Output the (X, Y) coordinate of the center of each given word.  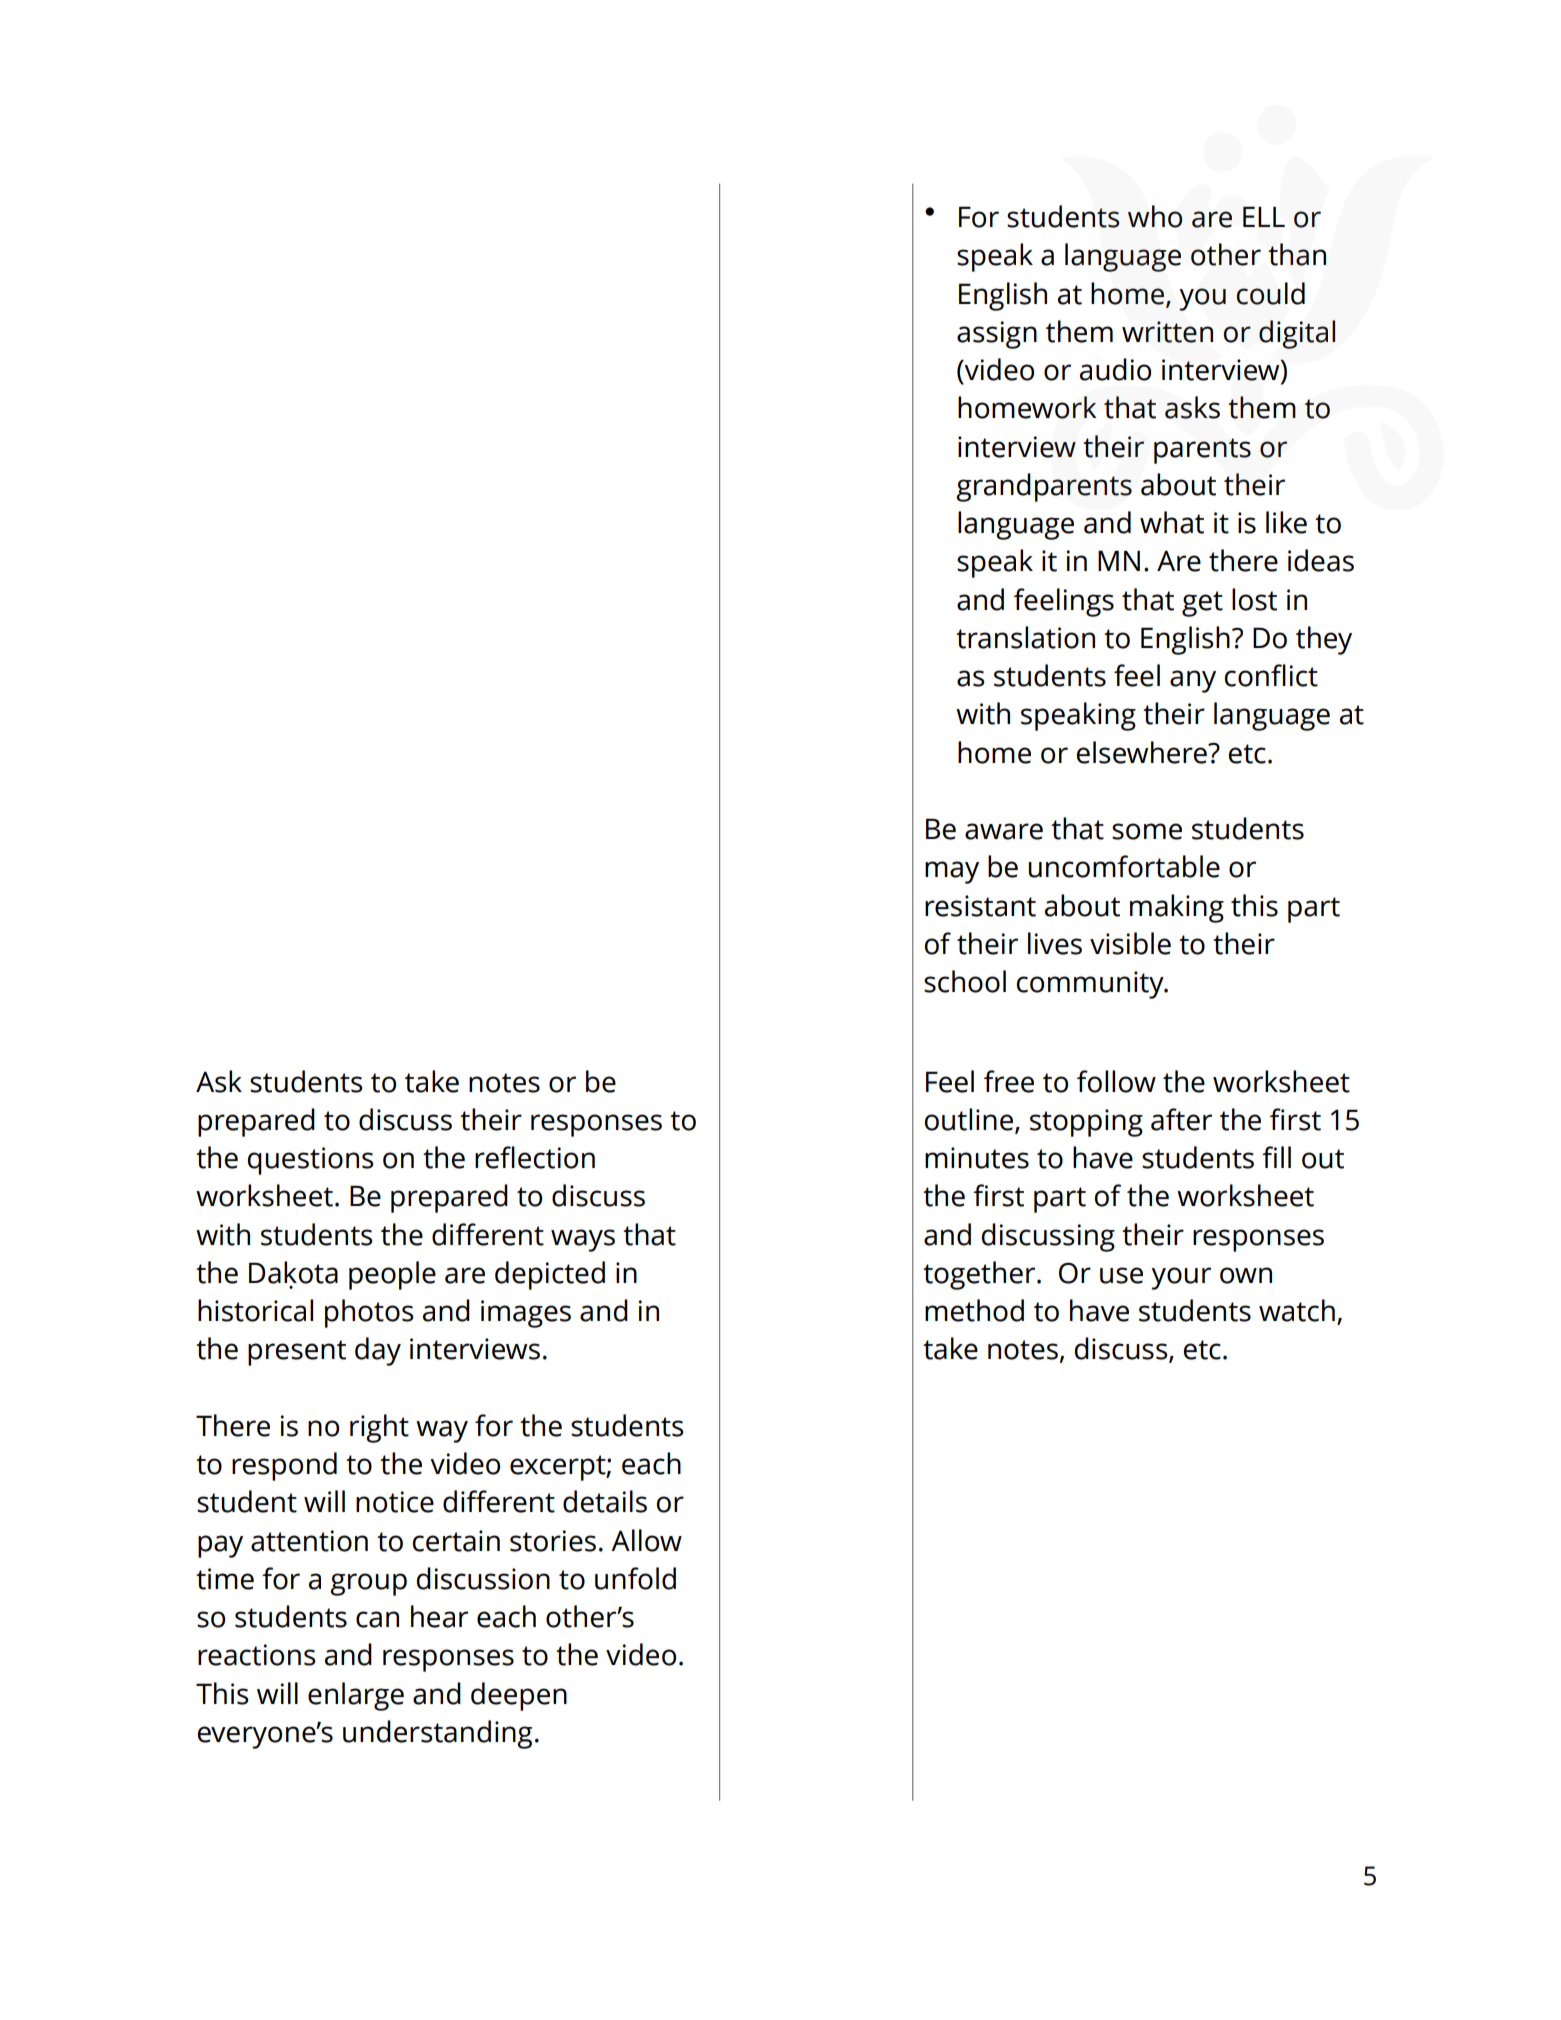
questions (310, 1161)
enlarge (356, 1696)
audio (1115, 369)
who (1155, 216)
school (965, 981)
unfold (635, 1578)
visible (1130, 943)
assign (997, 335)
